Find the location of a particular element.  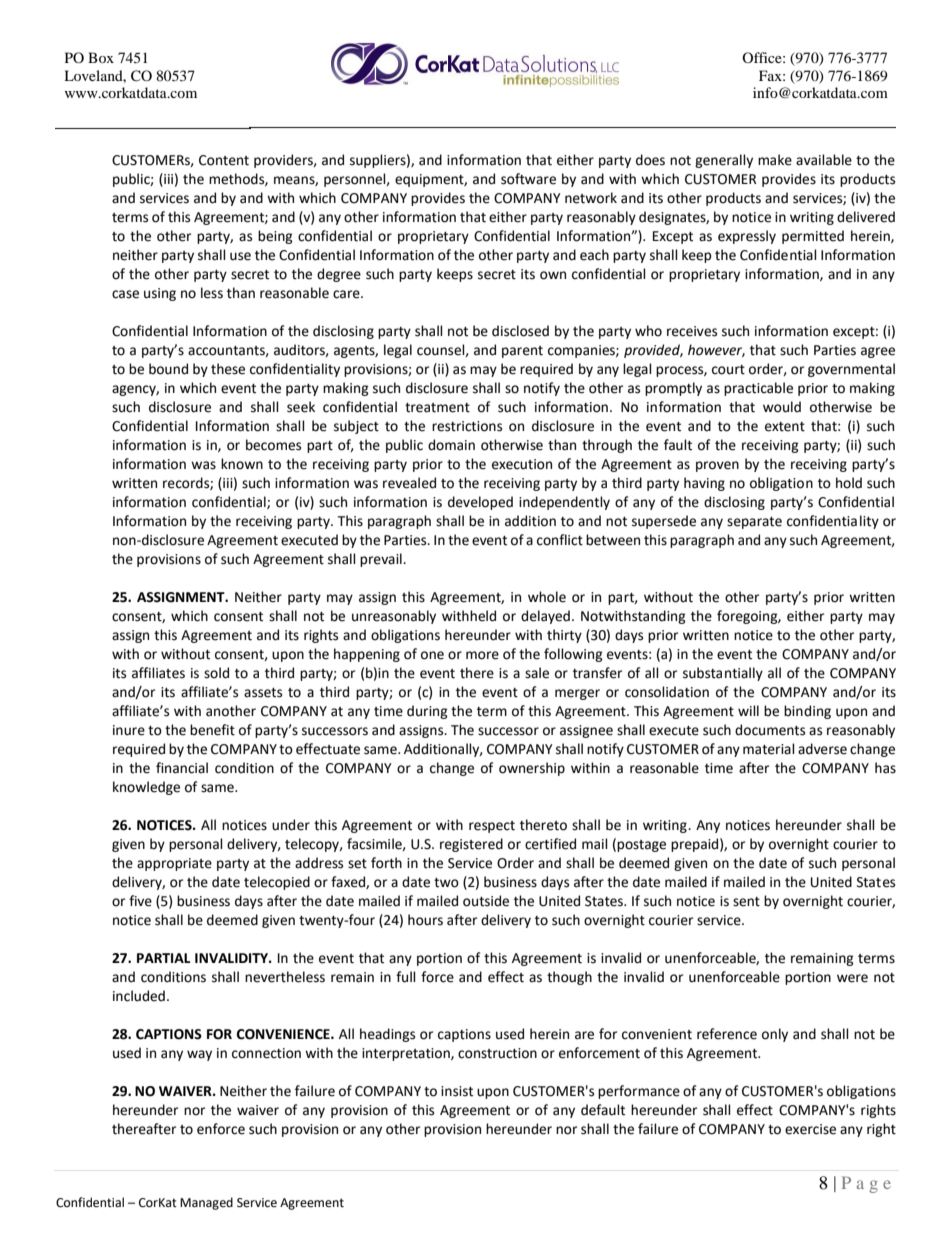

sold is located at coordinates (216, 673).
